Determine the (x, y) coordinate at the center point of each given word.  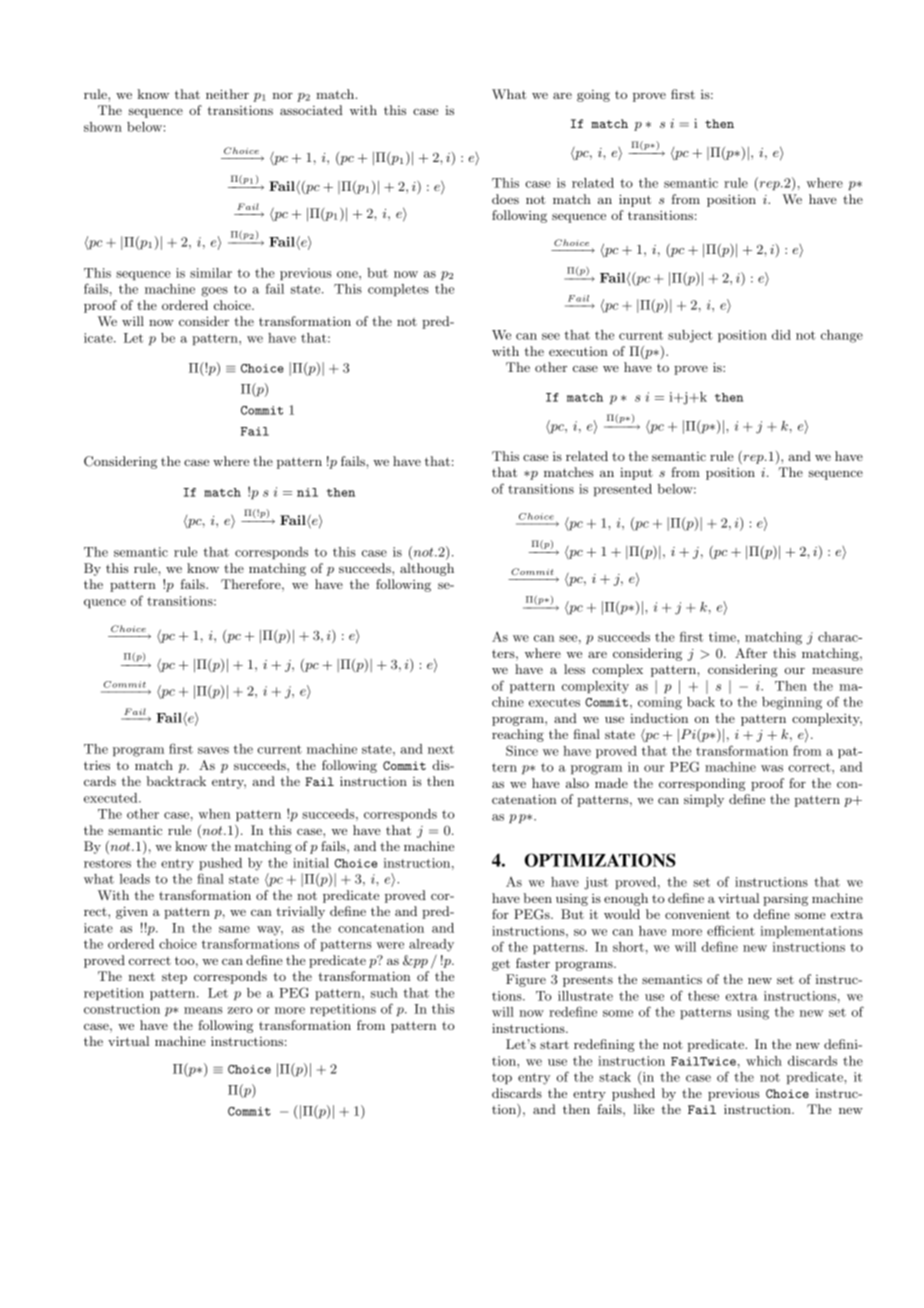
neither (227, 94)
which (764, 1061)
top (502, 1078)
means (203, 1010)
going (593, 96)
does (505, 199)
